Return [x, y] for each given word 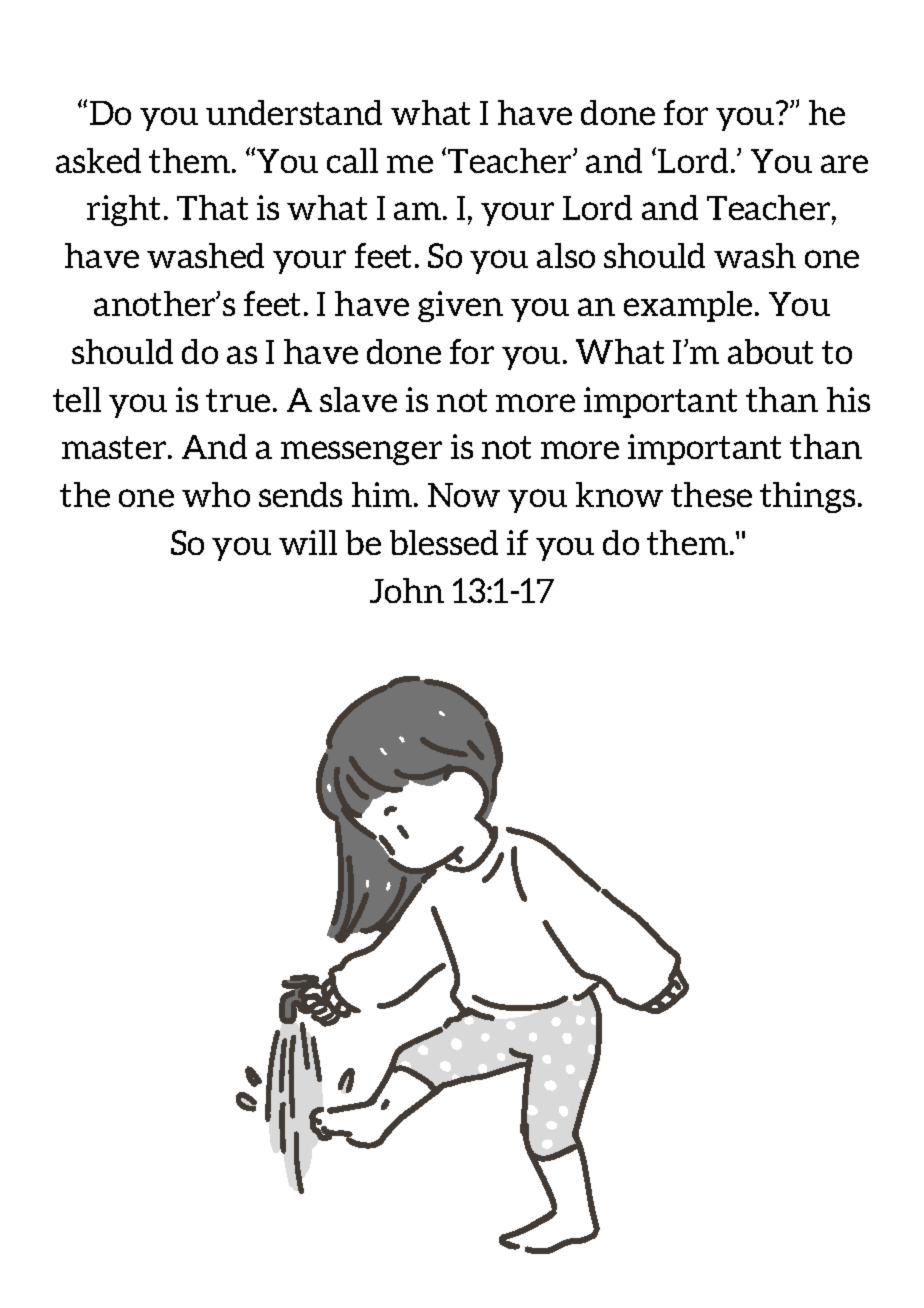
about [770, 351]
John [407, 590]
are [844, 164]
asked [98, 160]
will [308, 542]
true [238, 400]
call [352, 160]
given [460, 306]
